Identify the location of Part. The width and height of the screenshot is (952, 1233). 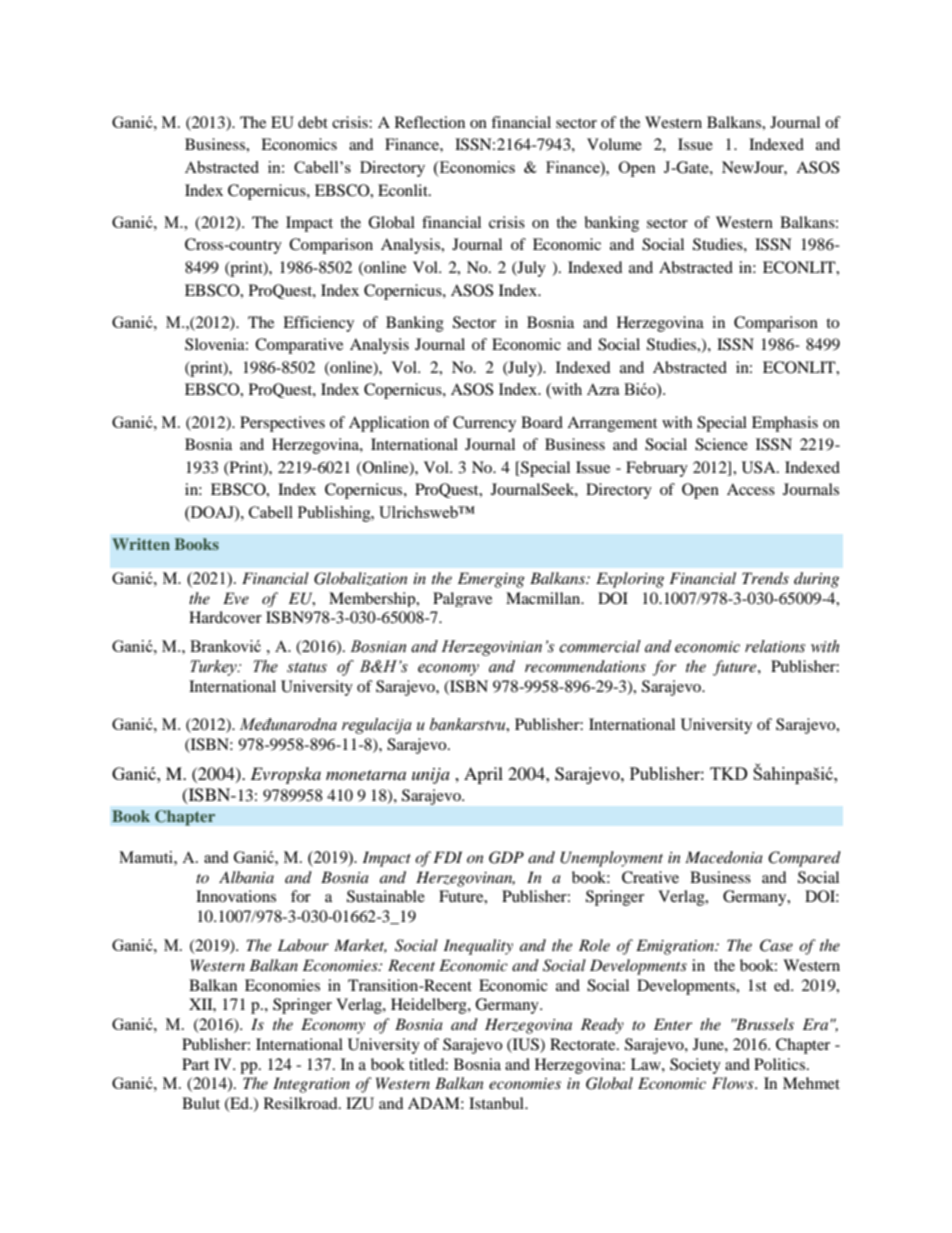
(195, 1064).
